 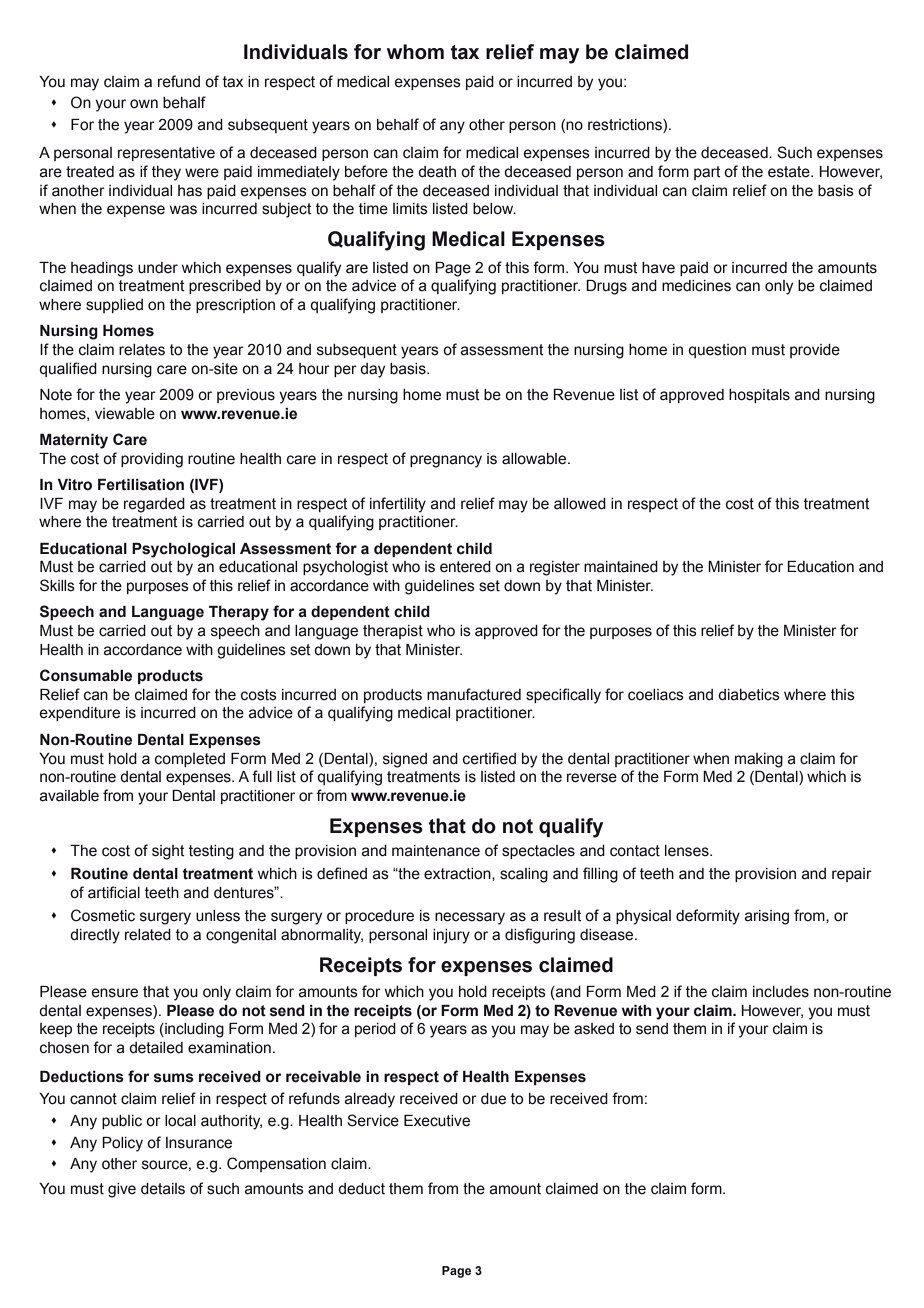 I want to click on representative, so click(x=166, y=154).
